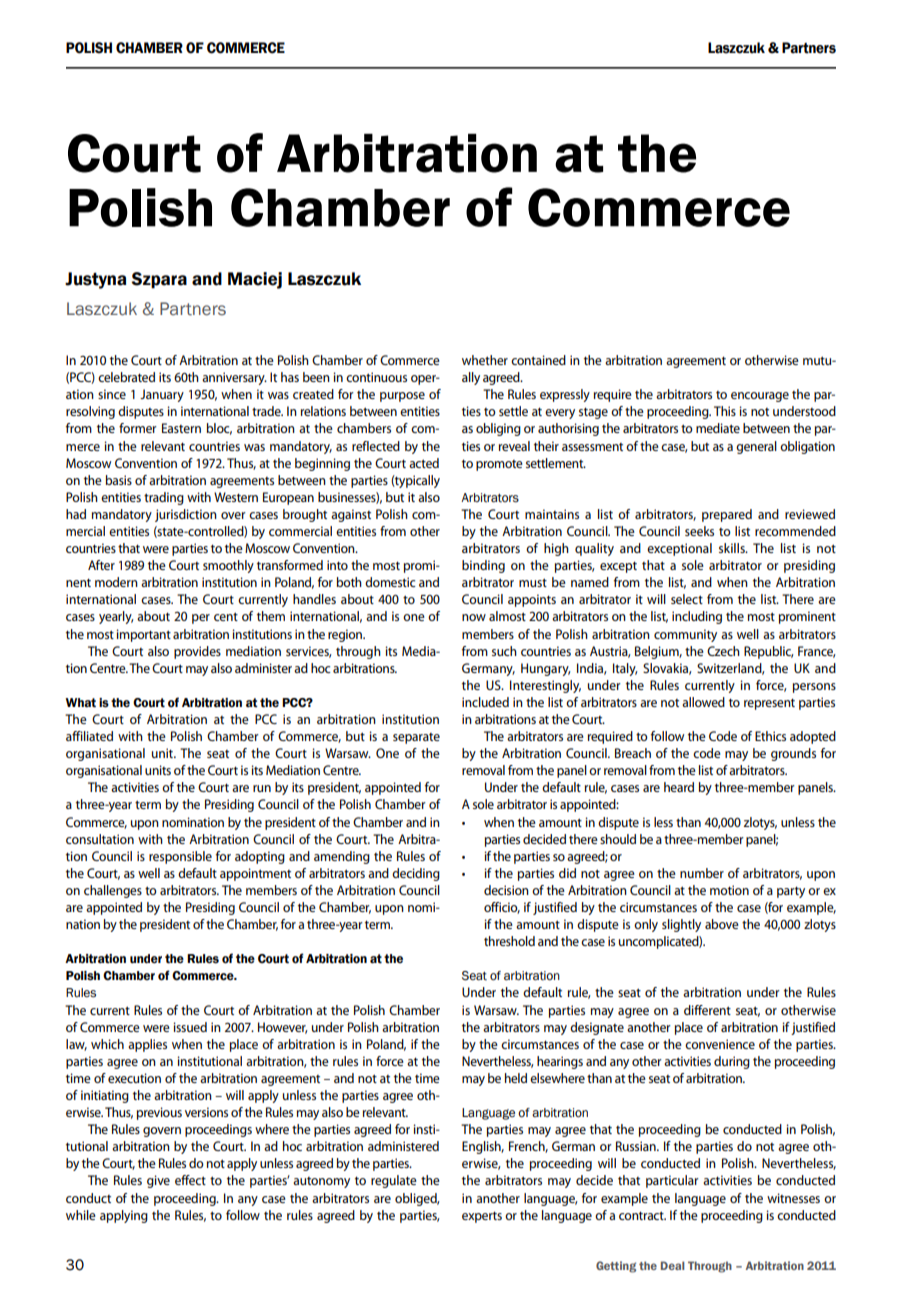  Describe the element at coordinates (164, 498) in the document. I see `trading` at that location.
